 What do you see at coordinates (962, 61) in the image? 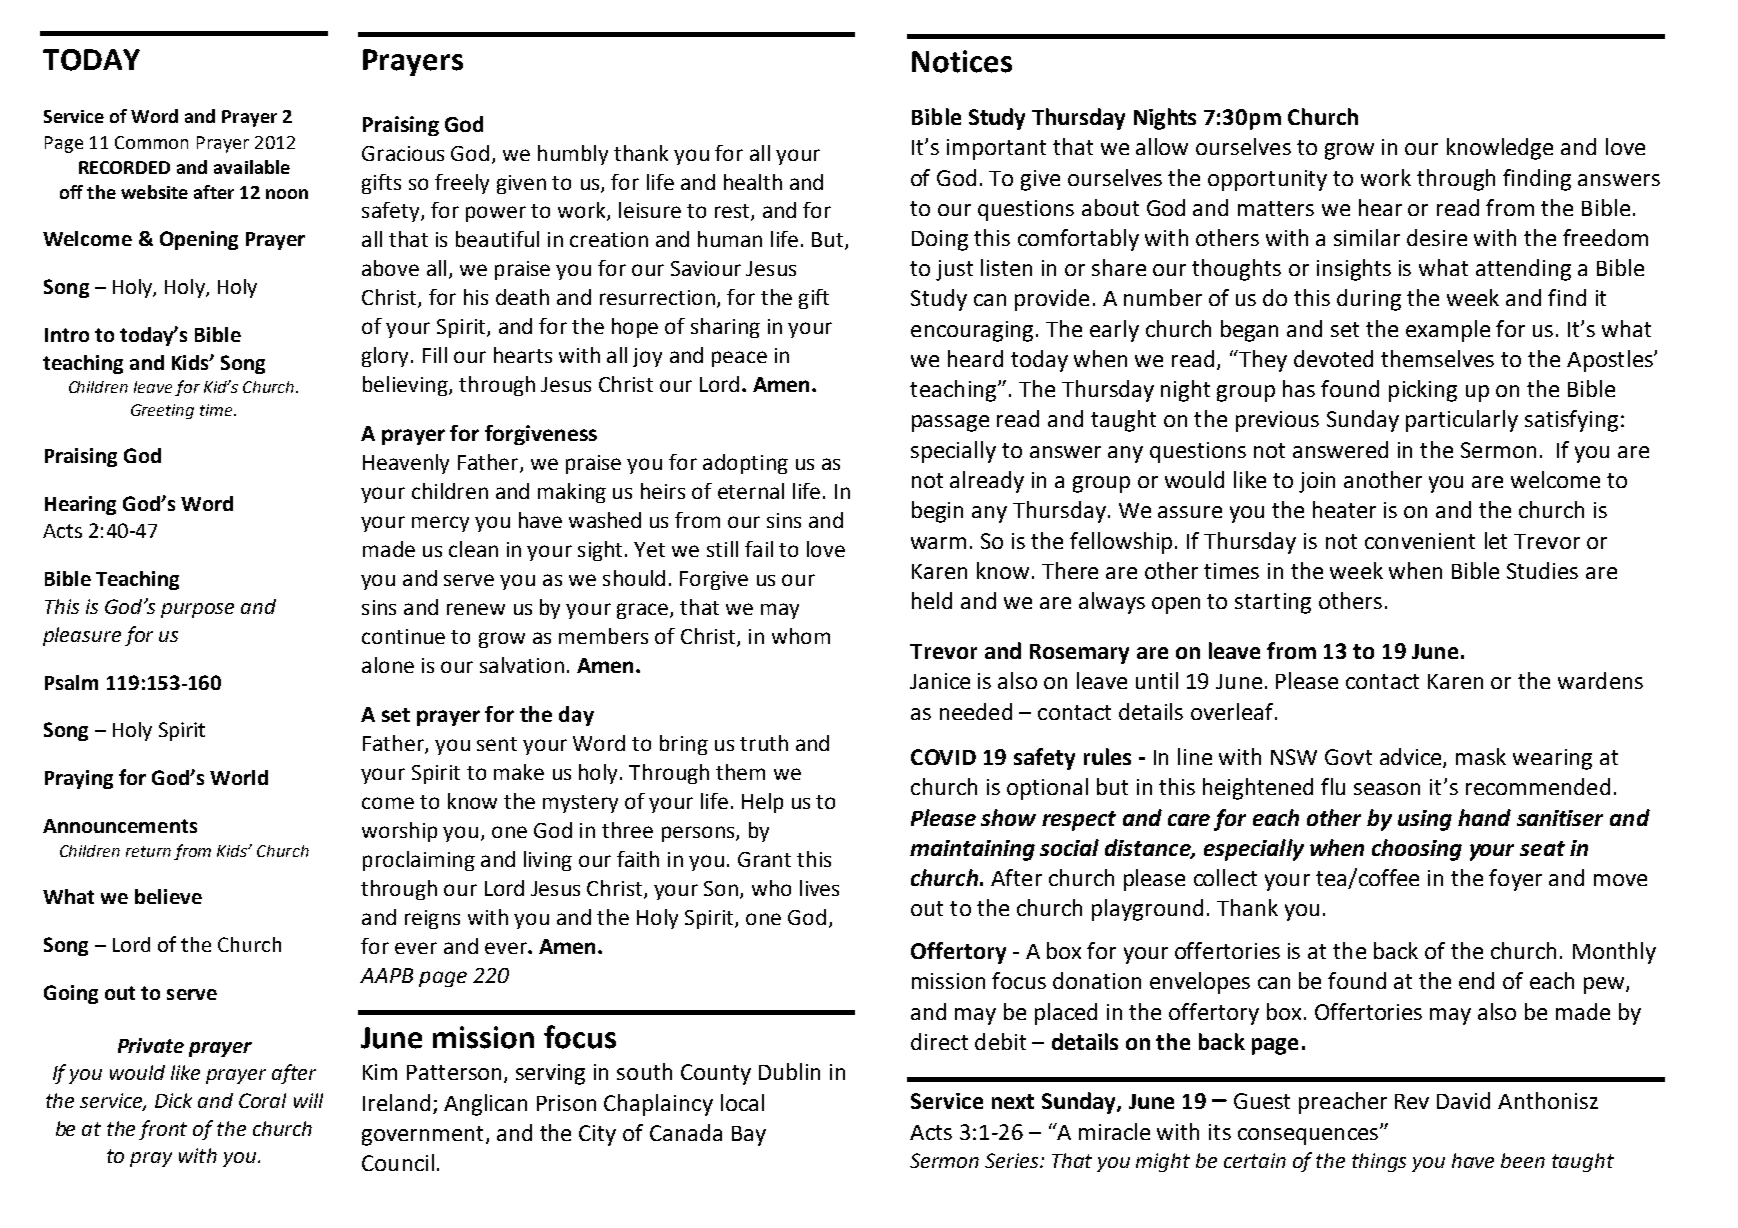
I see `Notices` at bounding box center [962, 61].
